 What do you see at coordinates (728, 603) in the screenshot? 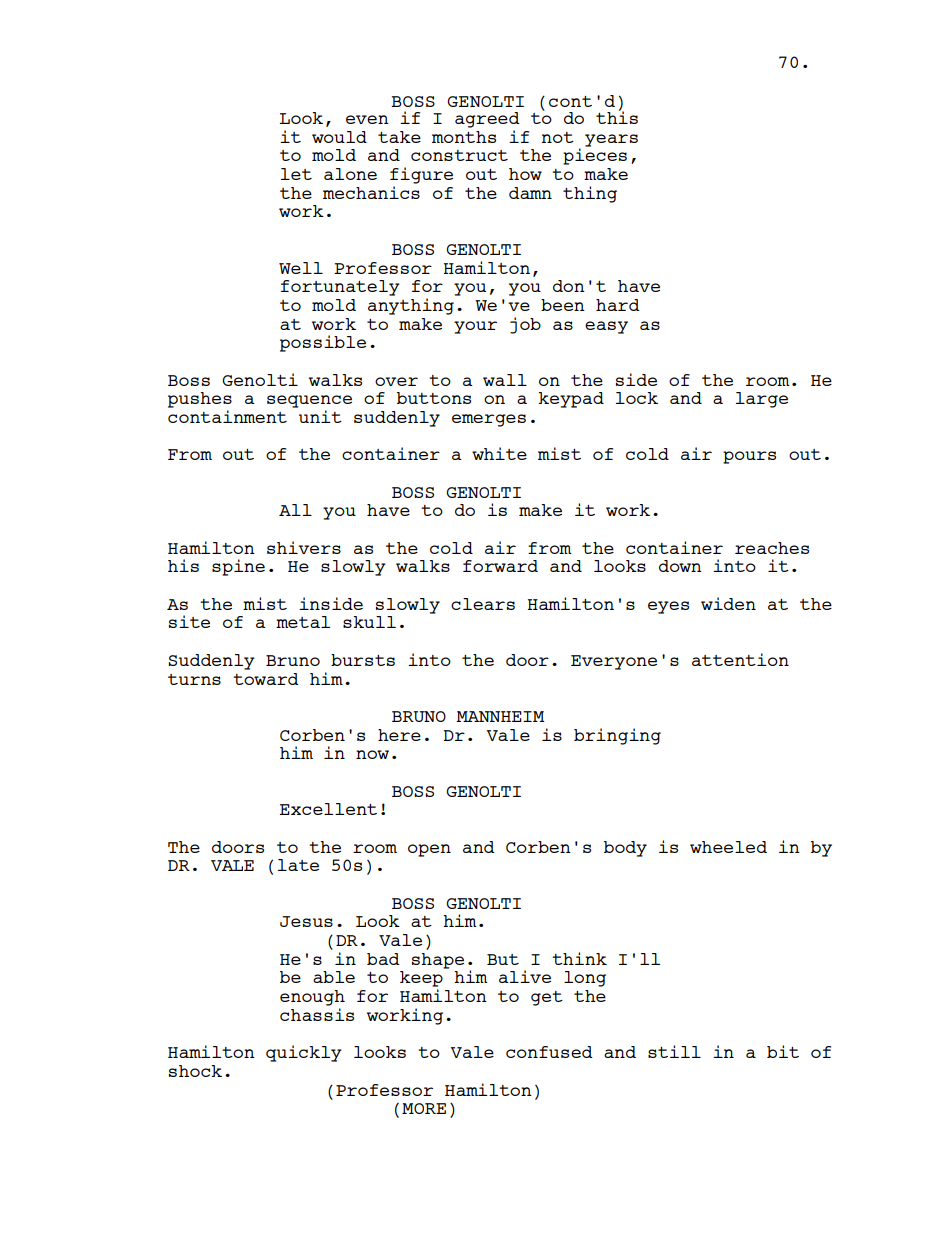
I see `widen` at bounding box center [728, 603].
